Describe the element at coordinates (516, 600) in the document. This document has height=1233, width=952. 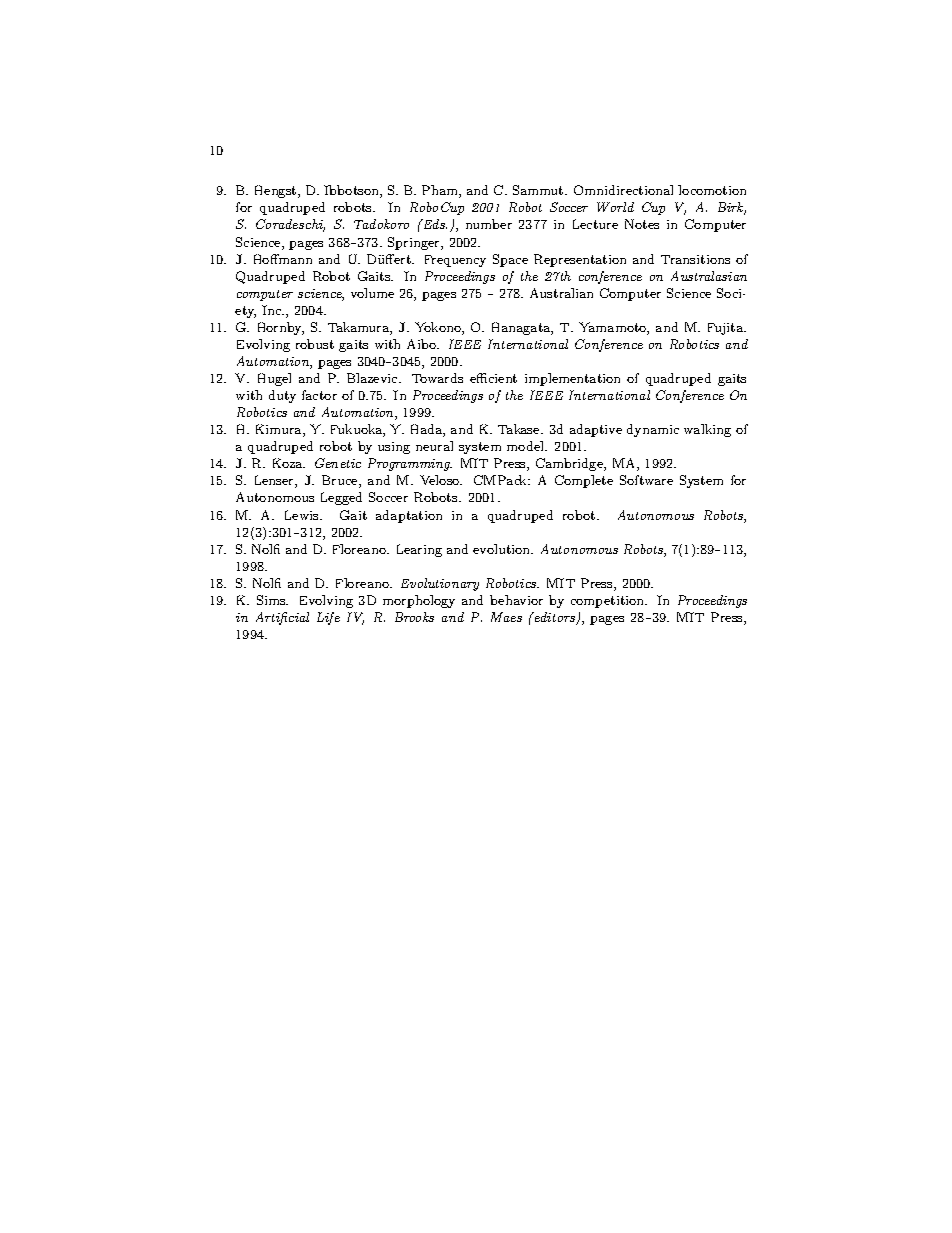
I see `behavior` at that location.
